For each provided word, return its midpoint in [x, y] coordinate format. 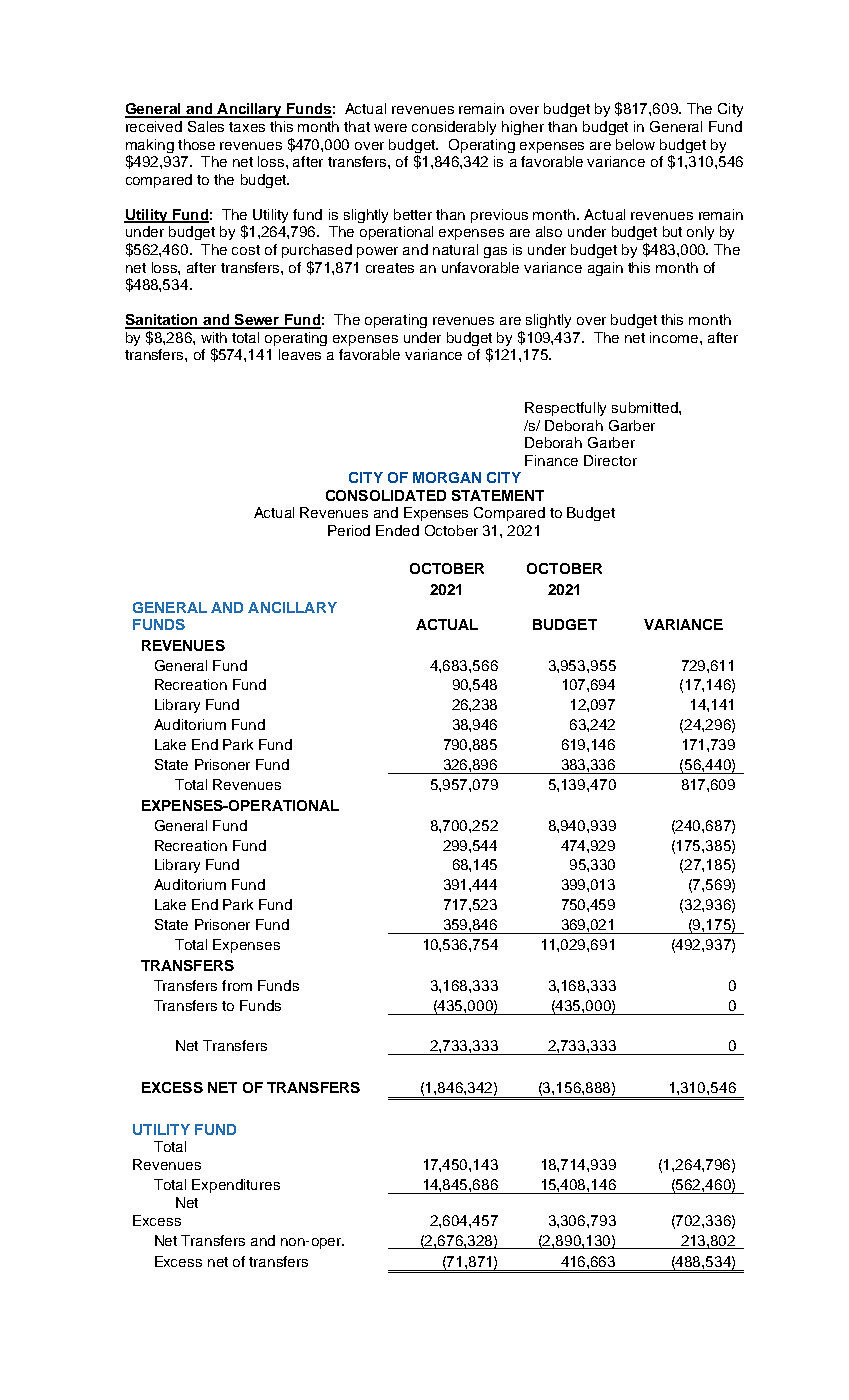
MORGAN [447, 477]
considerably [454, 128]
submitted [646, 407]
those [196, 144]
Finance [551, 460]
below [635, 144]
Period [349, 530]
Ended [397, 530]
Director [610, 460]
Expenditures [236, 1186]
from [237, 985]
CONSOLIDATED [386, 495]
